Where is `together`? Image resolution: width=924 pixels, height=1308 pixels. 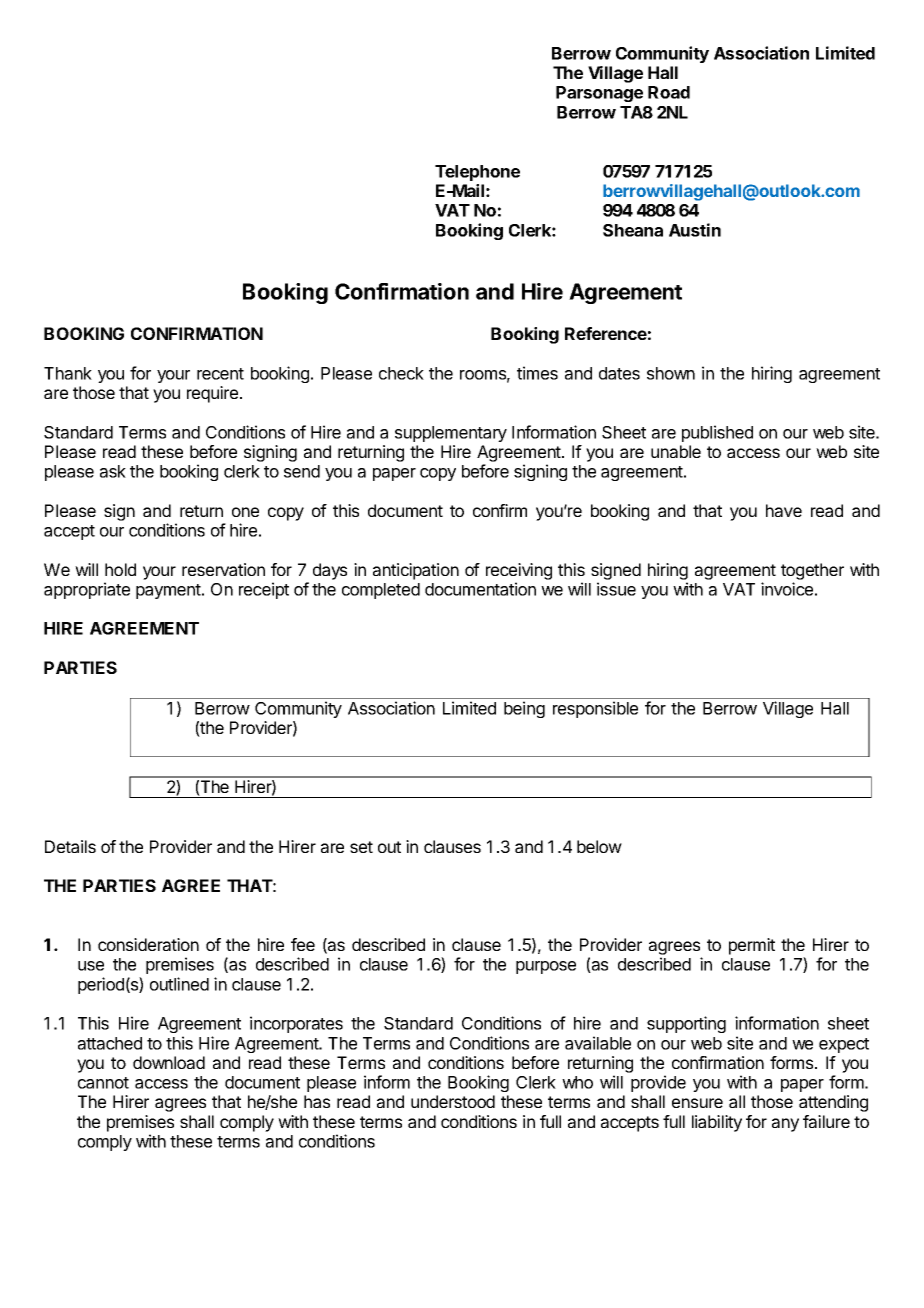
together is located at coordinates (812, 571).
